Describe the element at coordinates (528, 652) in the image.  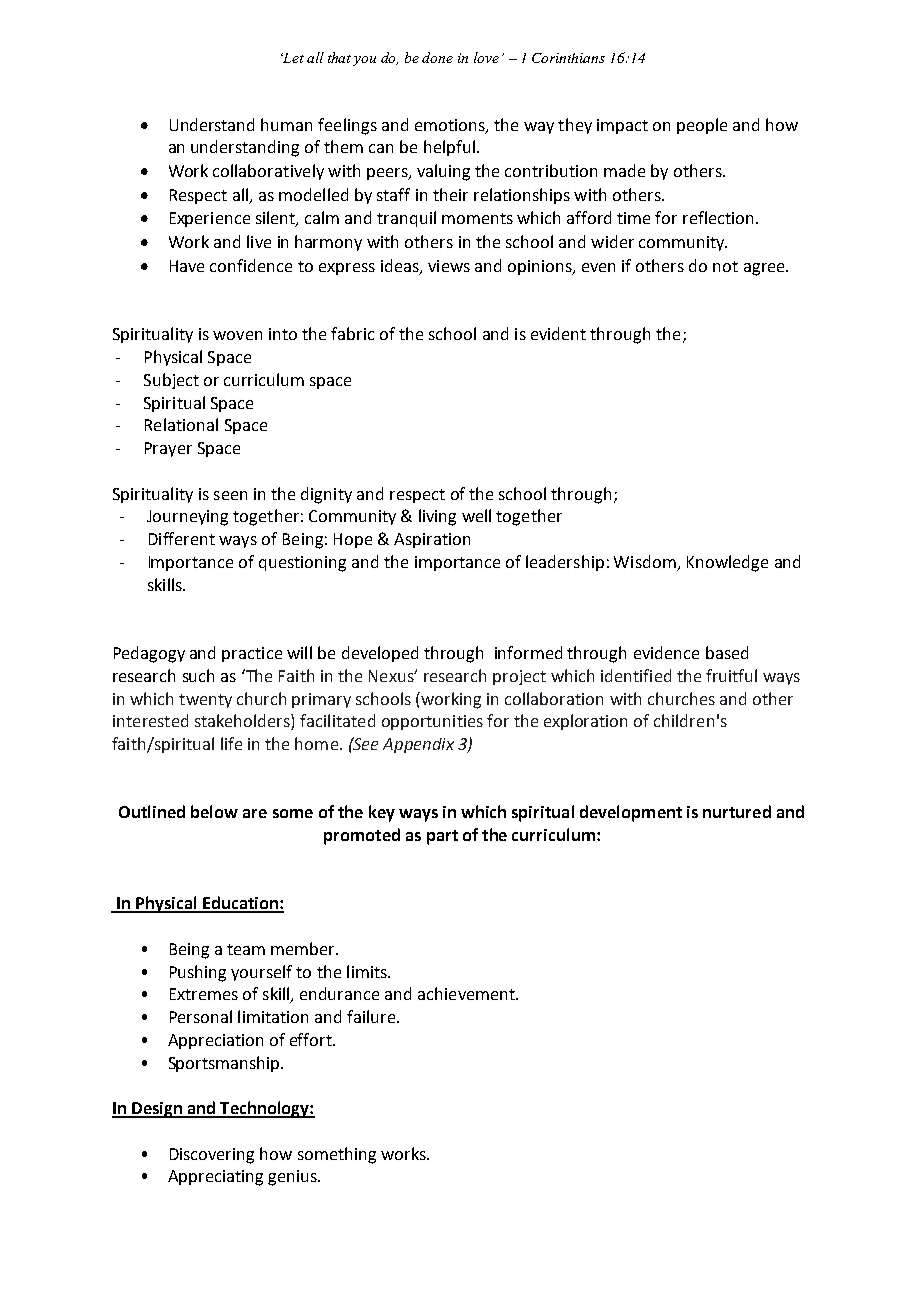
I see `informed` at that location.
